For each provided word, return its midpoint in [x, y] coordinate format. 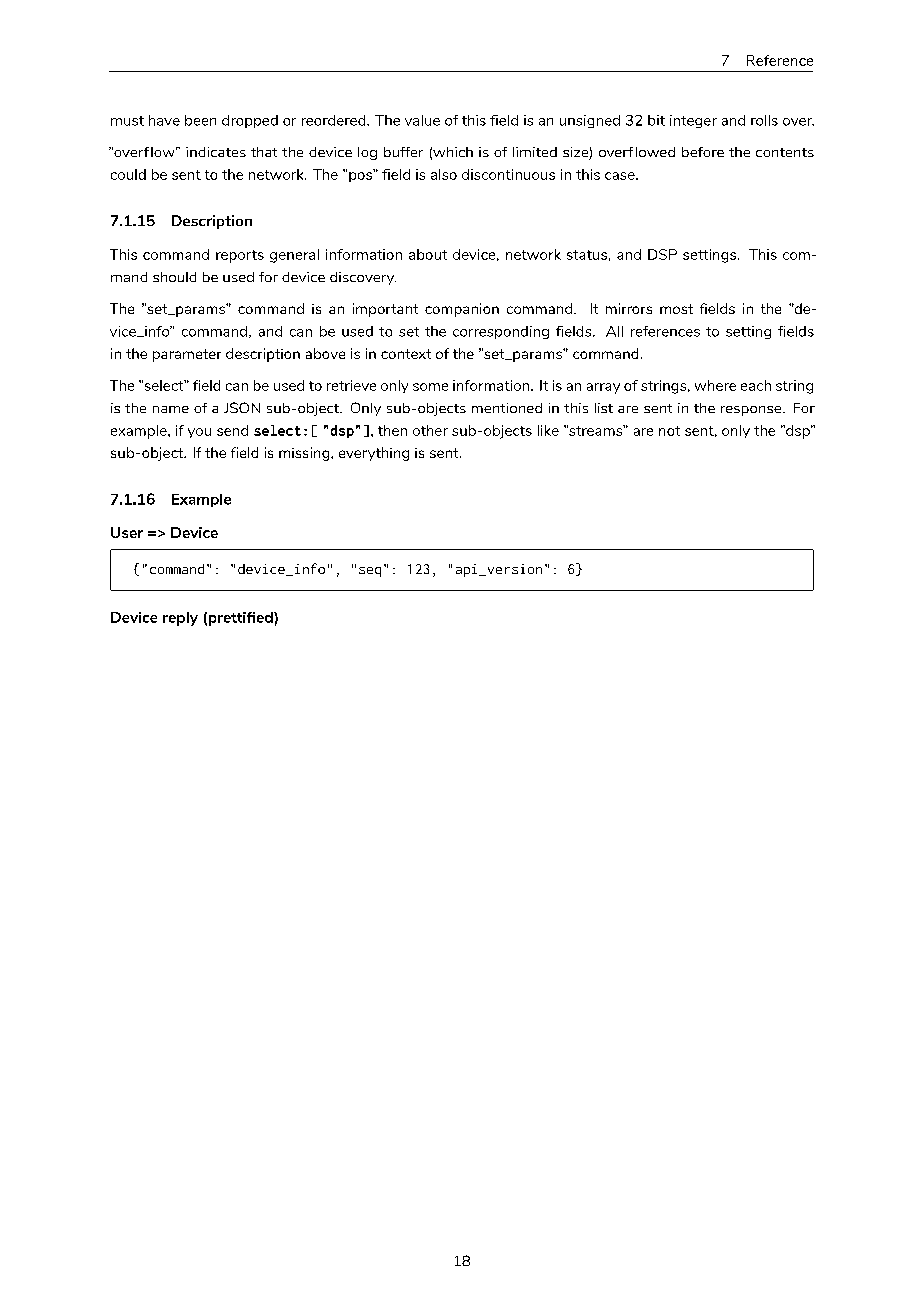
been [200, 120]
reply [180, 619]
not [669, 431]
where [715, 385]
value [422, 120]
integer [693, 121]
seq [370, 572]
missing [305, 454]
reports [240, 256]
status [587, 255]
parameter [187, 355]
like [548, 430]
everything [374, 454]
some [430, 387]
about [428, 254]
